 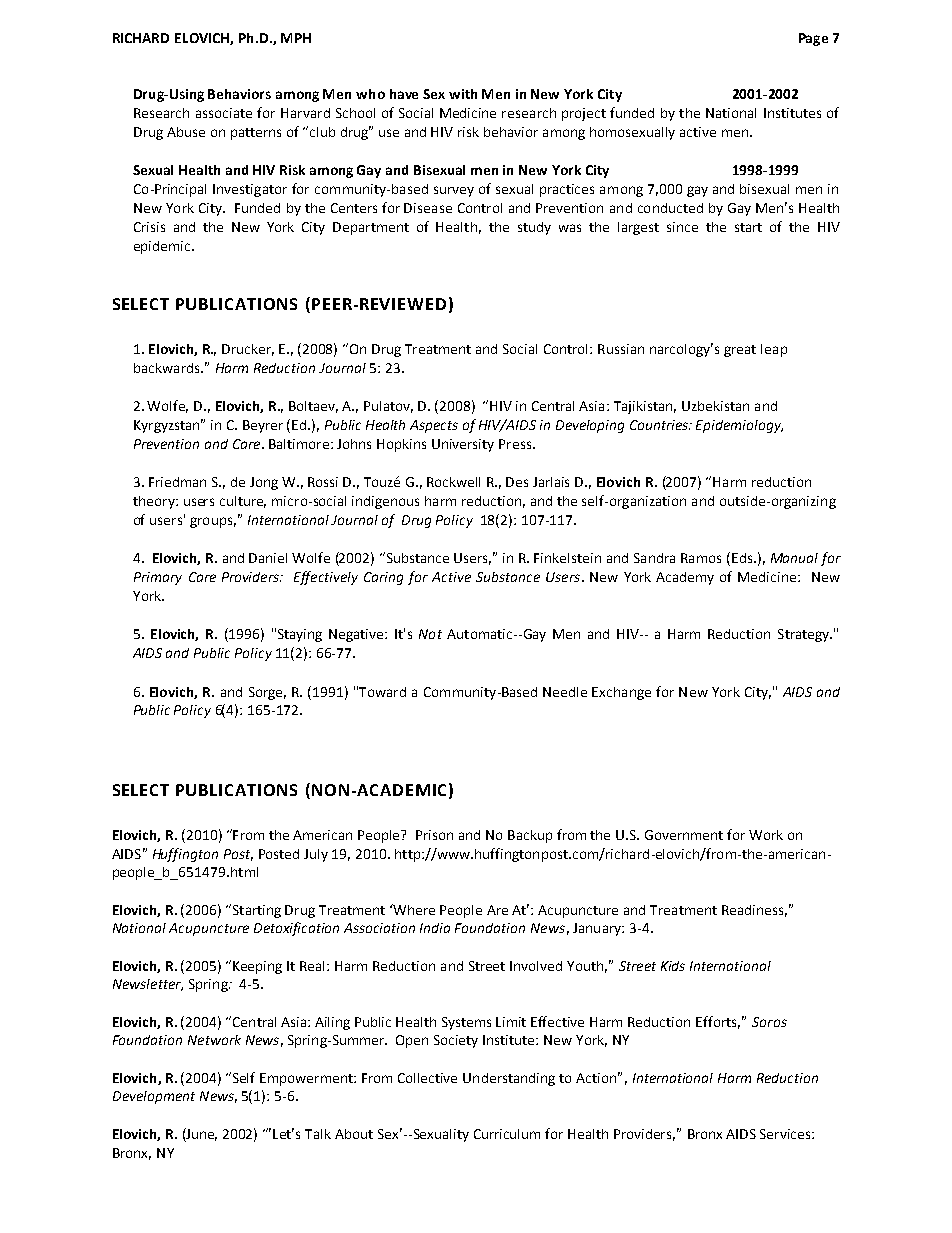 I want to click on Not, so click(x=430, y=634).
